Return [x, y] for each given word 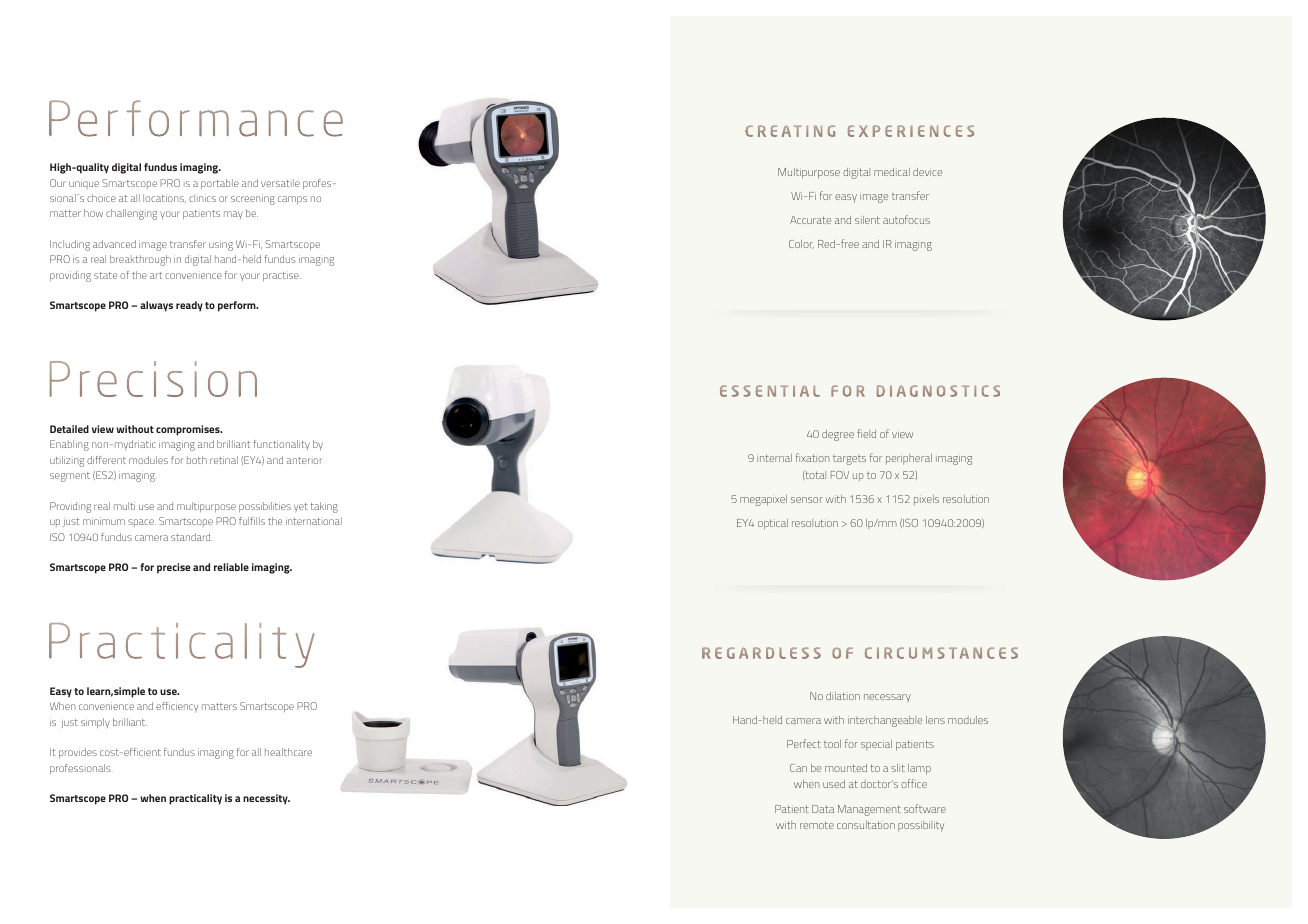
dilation [843, 696]
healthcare [288, 752]
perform [238, 306]
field [866, 433]
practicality [195, 799]
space [142, 523]
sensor [807, 500]
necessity [266, 799]
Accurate [810, 220]
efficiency [177, 707]
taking [324, 507]
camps [292, 200]
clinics [202, 198]
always [156, 306]
